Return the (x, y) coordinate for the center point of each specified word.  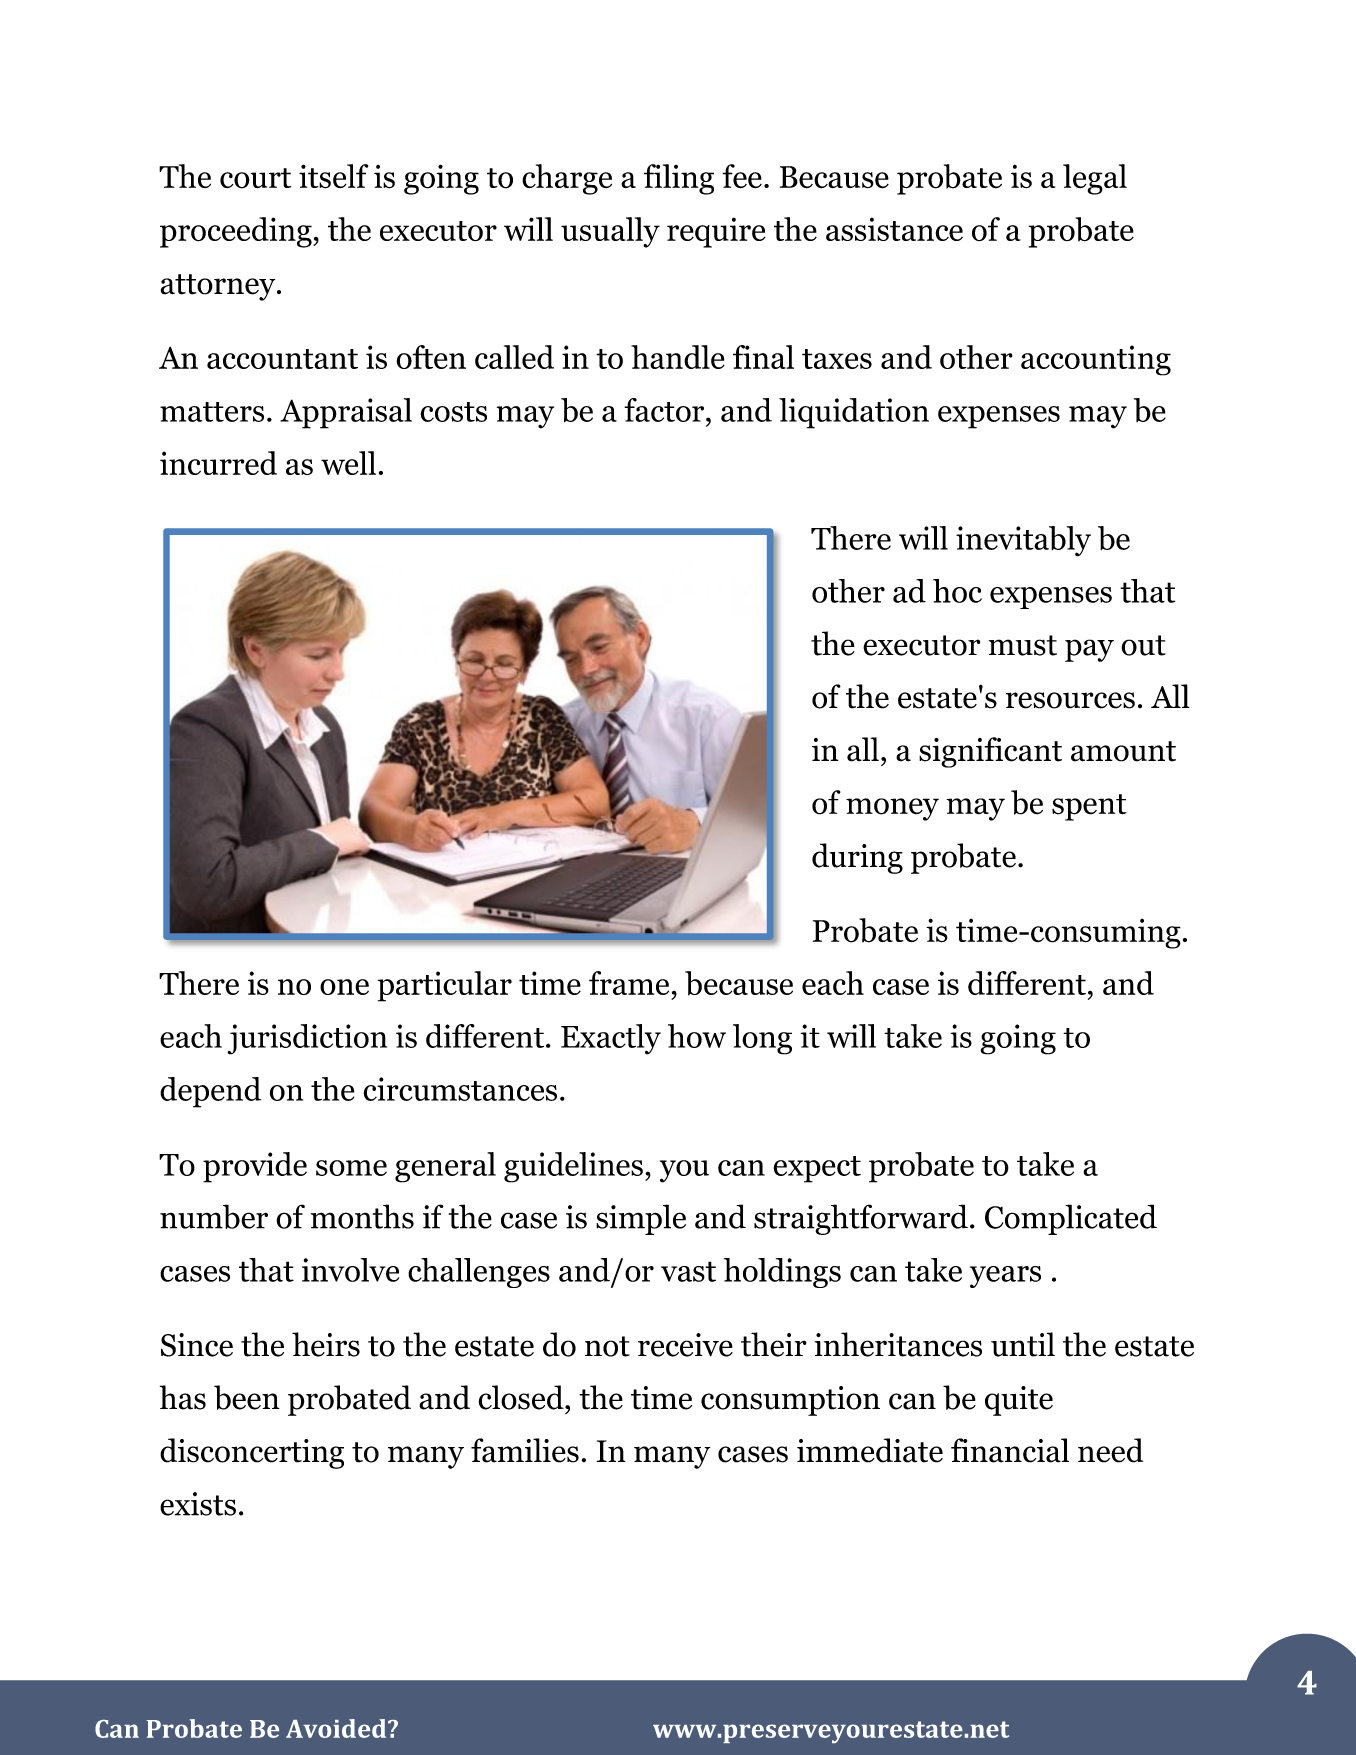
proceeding (237, 232)
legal (1095, 179)
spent (1089, 807)
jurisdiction (307, 1039)
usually (610, 232)
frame (629, 983)
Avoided (337, 1728)
